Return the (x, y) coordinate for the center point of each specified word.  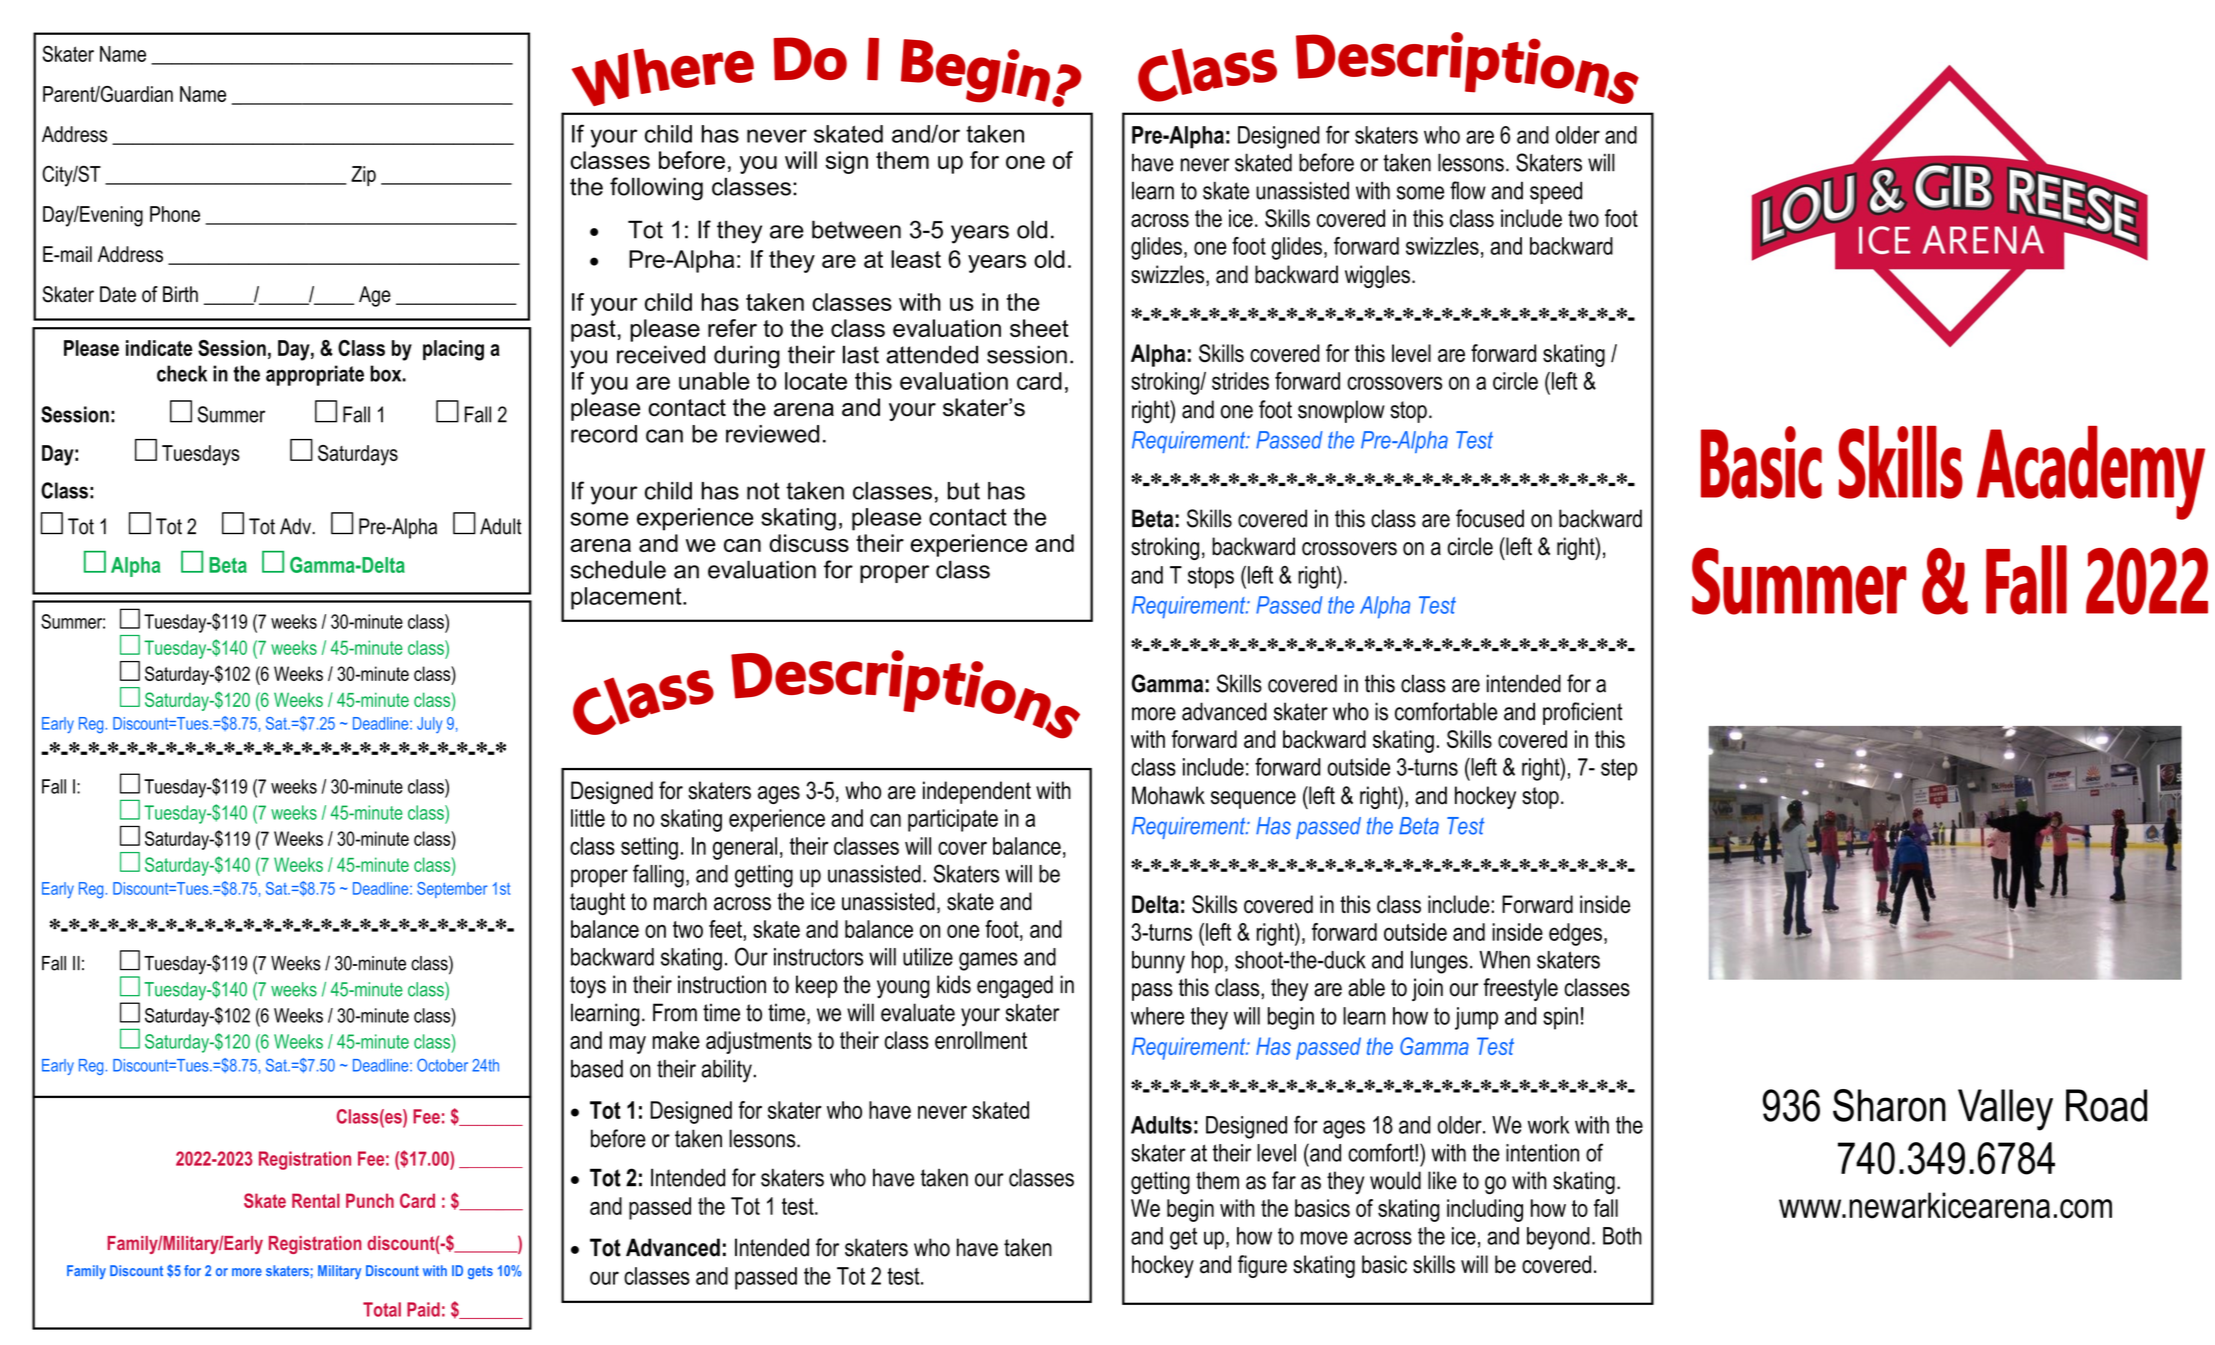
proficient (1583, 713)
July (429, 725)
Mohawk (1168, 795)
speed (1556, 192)
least (916, 259)
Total (382, 1309)
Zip (363, 176)
